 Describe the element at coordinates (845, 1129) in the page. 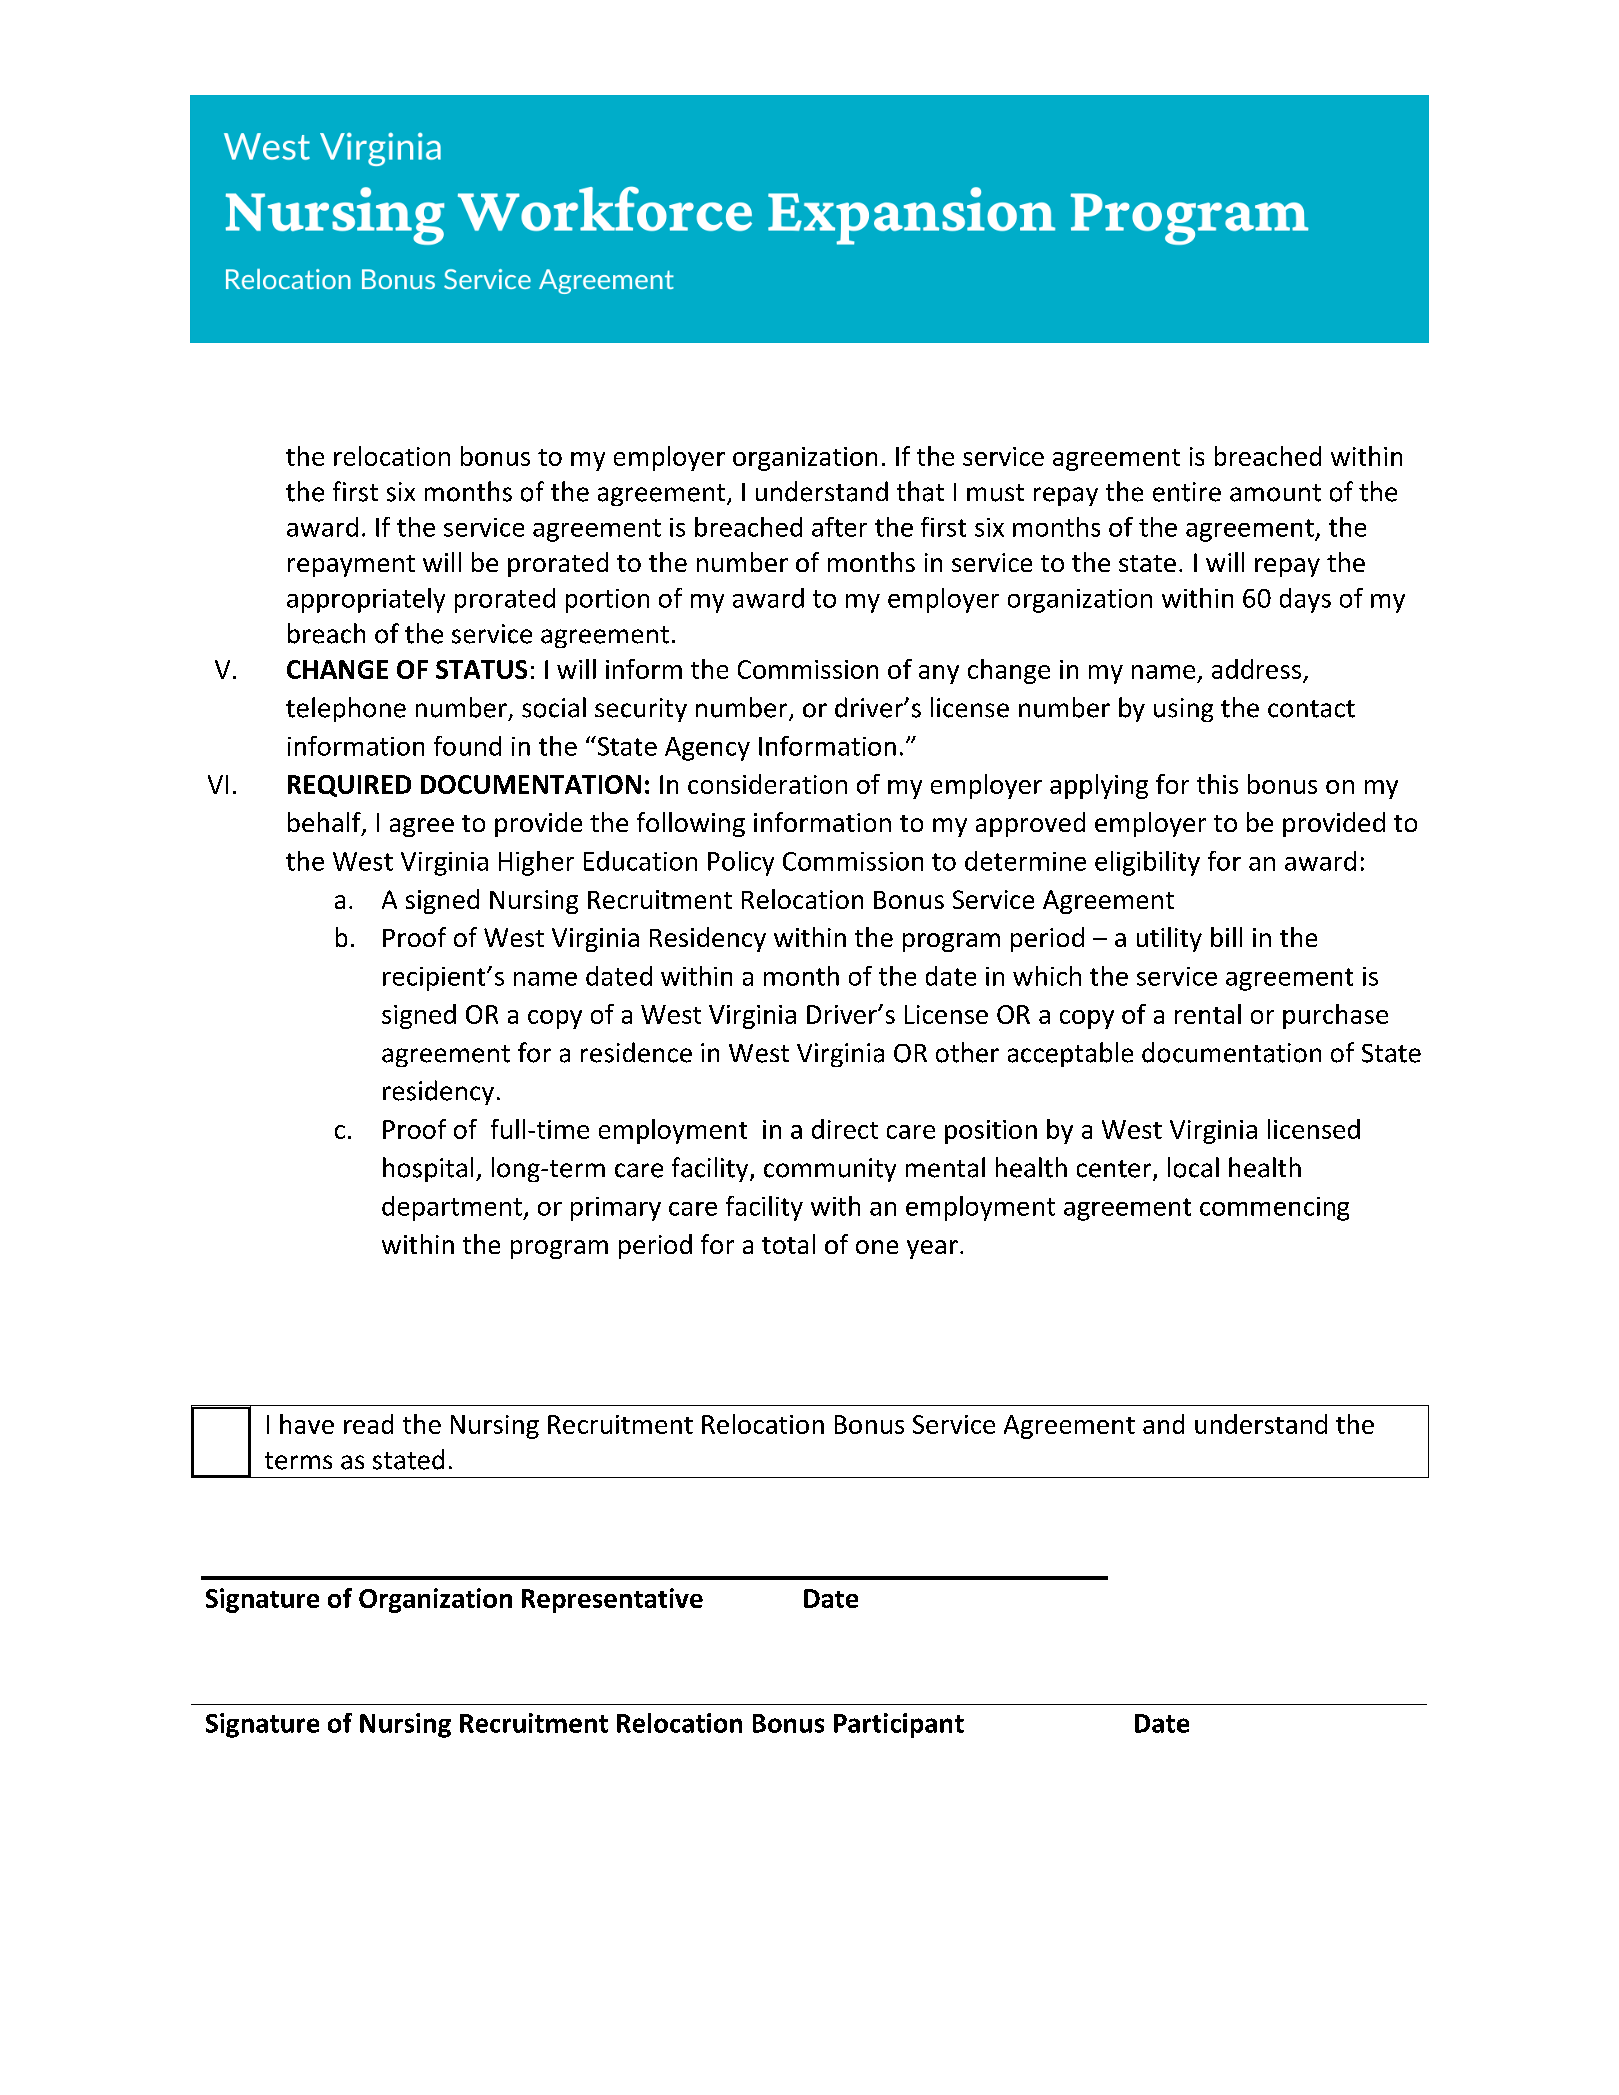

I see `direct` at that location.
